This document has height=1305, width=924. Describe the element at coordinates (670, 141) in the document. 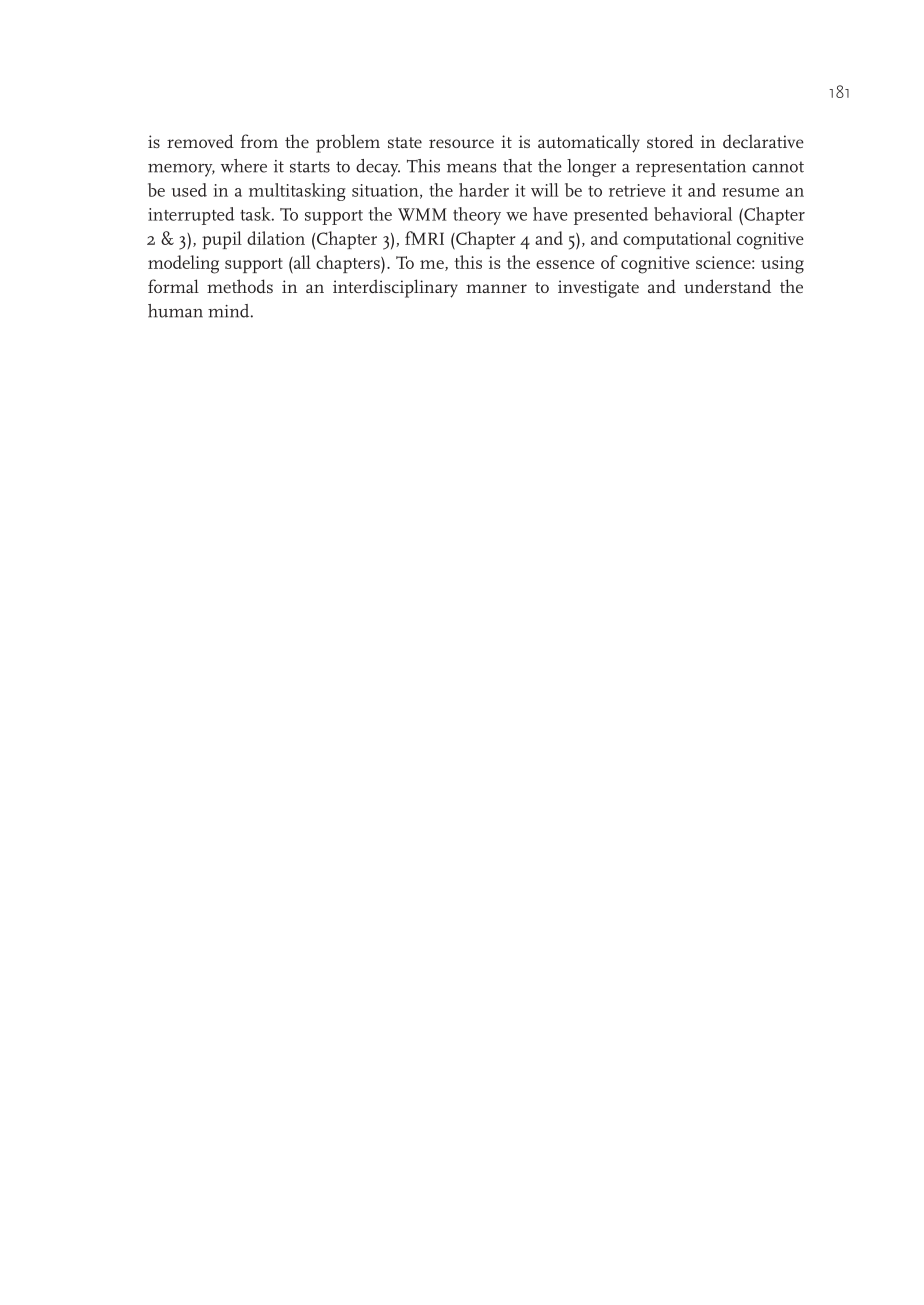

I see `stored` at that location.
